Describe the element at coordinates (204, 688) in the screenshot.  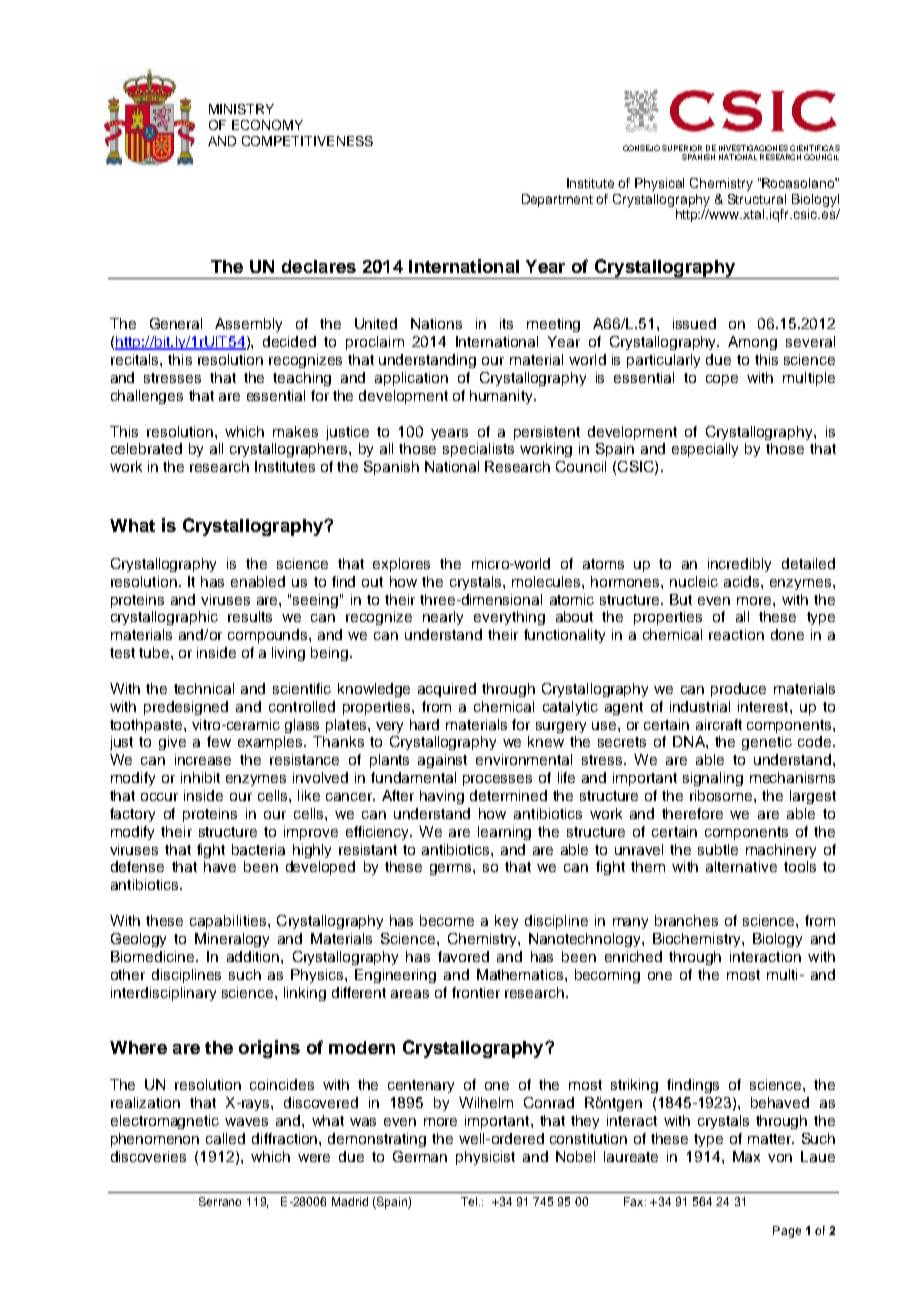
I see `technical` at that location.
